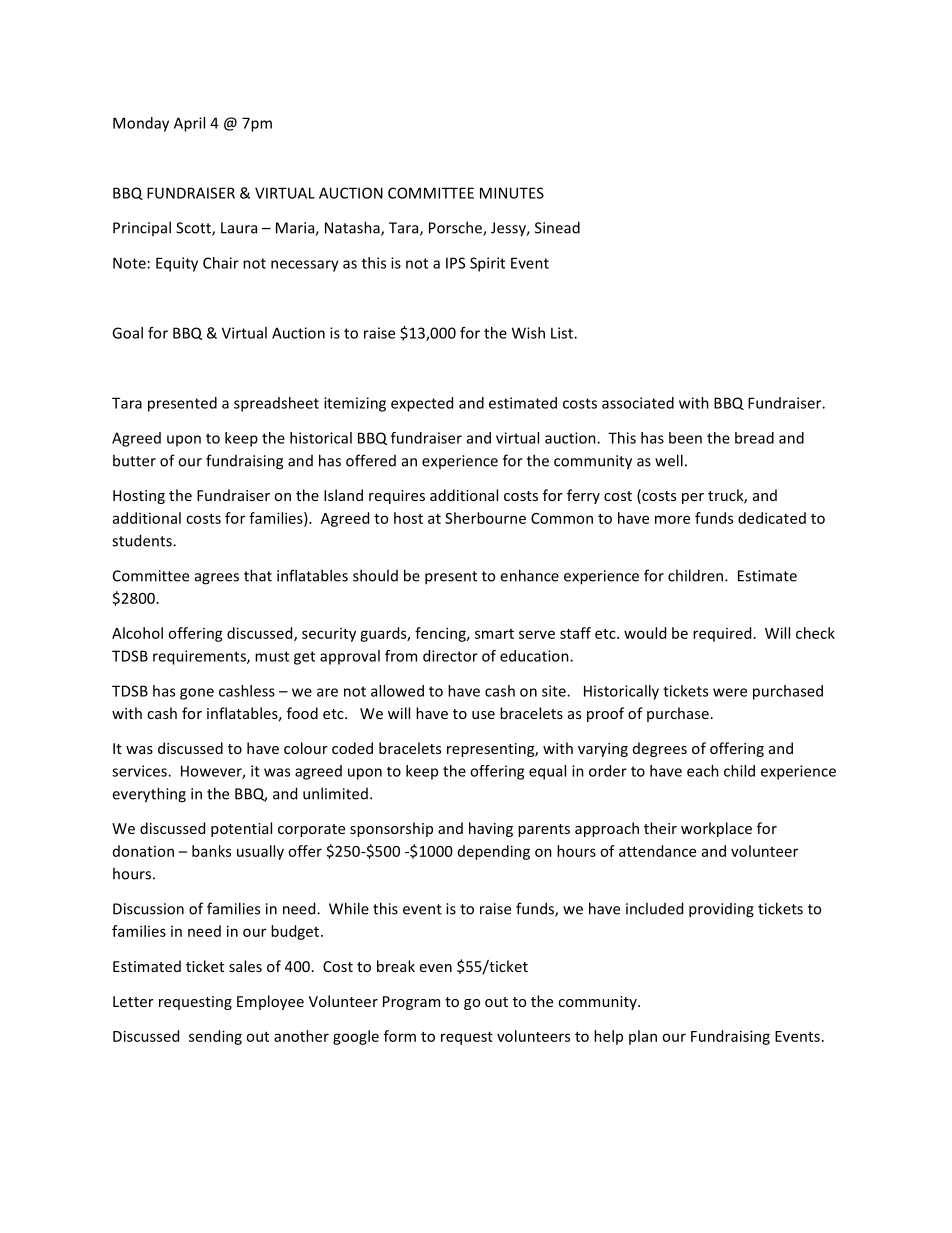 Image resolution: width=952 pixels, height=1233 pixels. What do you see at coordinates (217, 579) in the document?
I see `agrees` at bounding box center [217, 579].
